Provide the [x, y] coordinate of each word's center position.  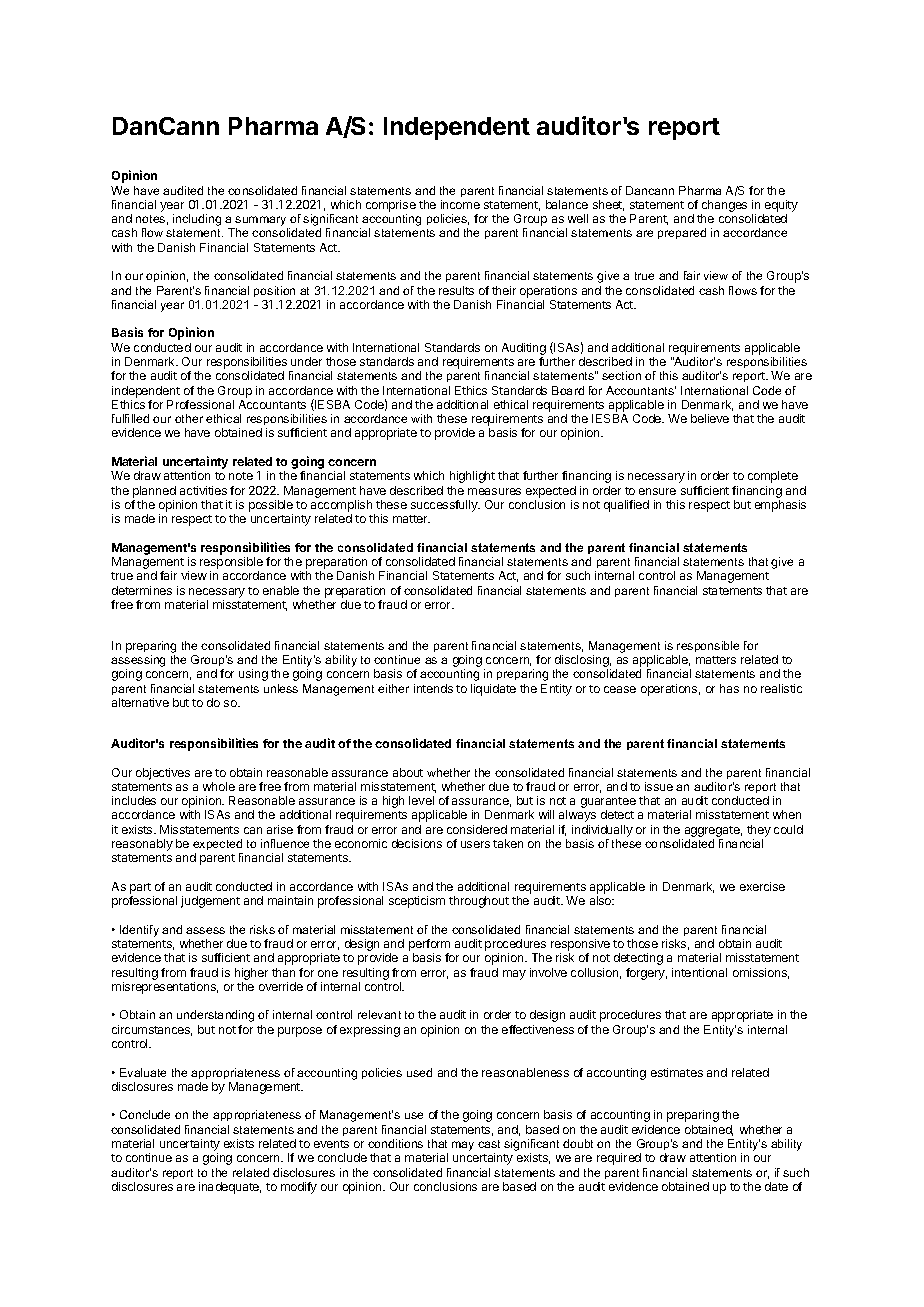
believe [710, 418]
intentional [699, 972]
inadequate [230, 1188]
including [197, 220]
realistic [781, 688]
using [253, 675]
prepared [682, 233]
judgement [210, 902]
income [460, 204]
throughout [479, 902]
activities [203, 490]
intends [433, 688]
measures [494, 491]
